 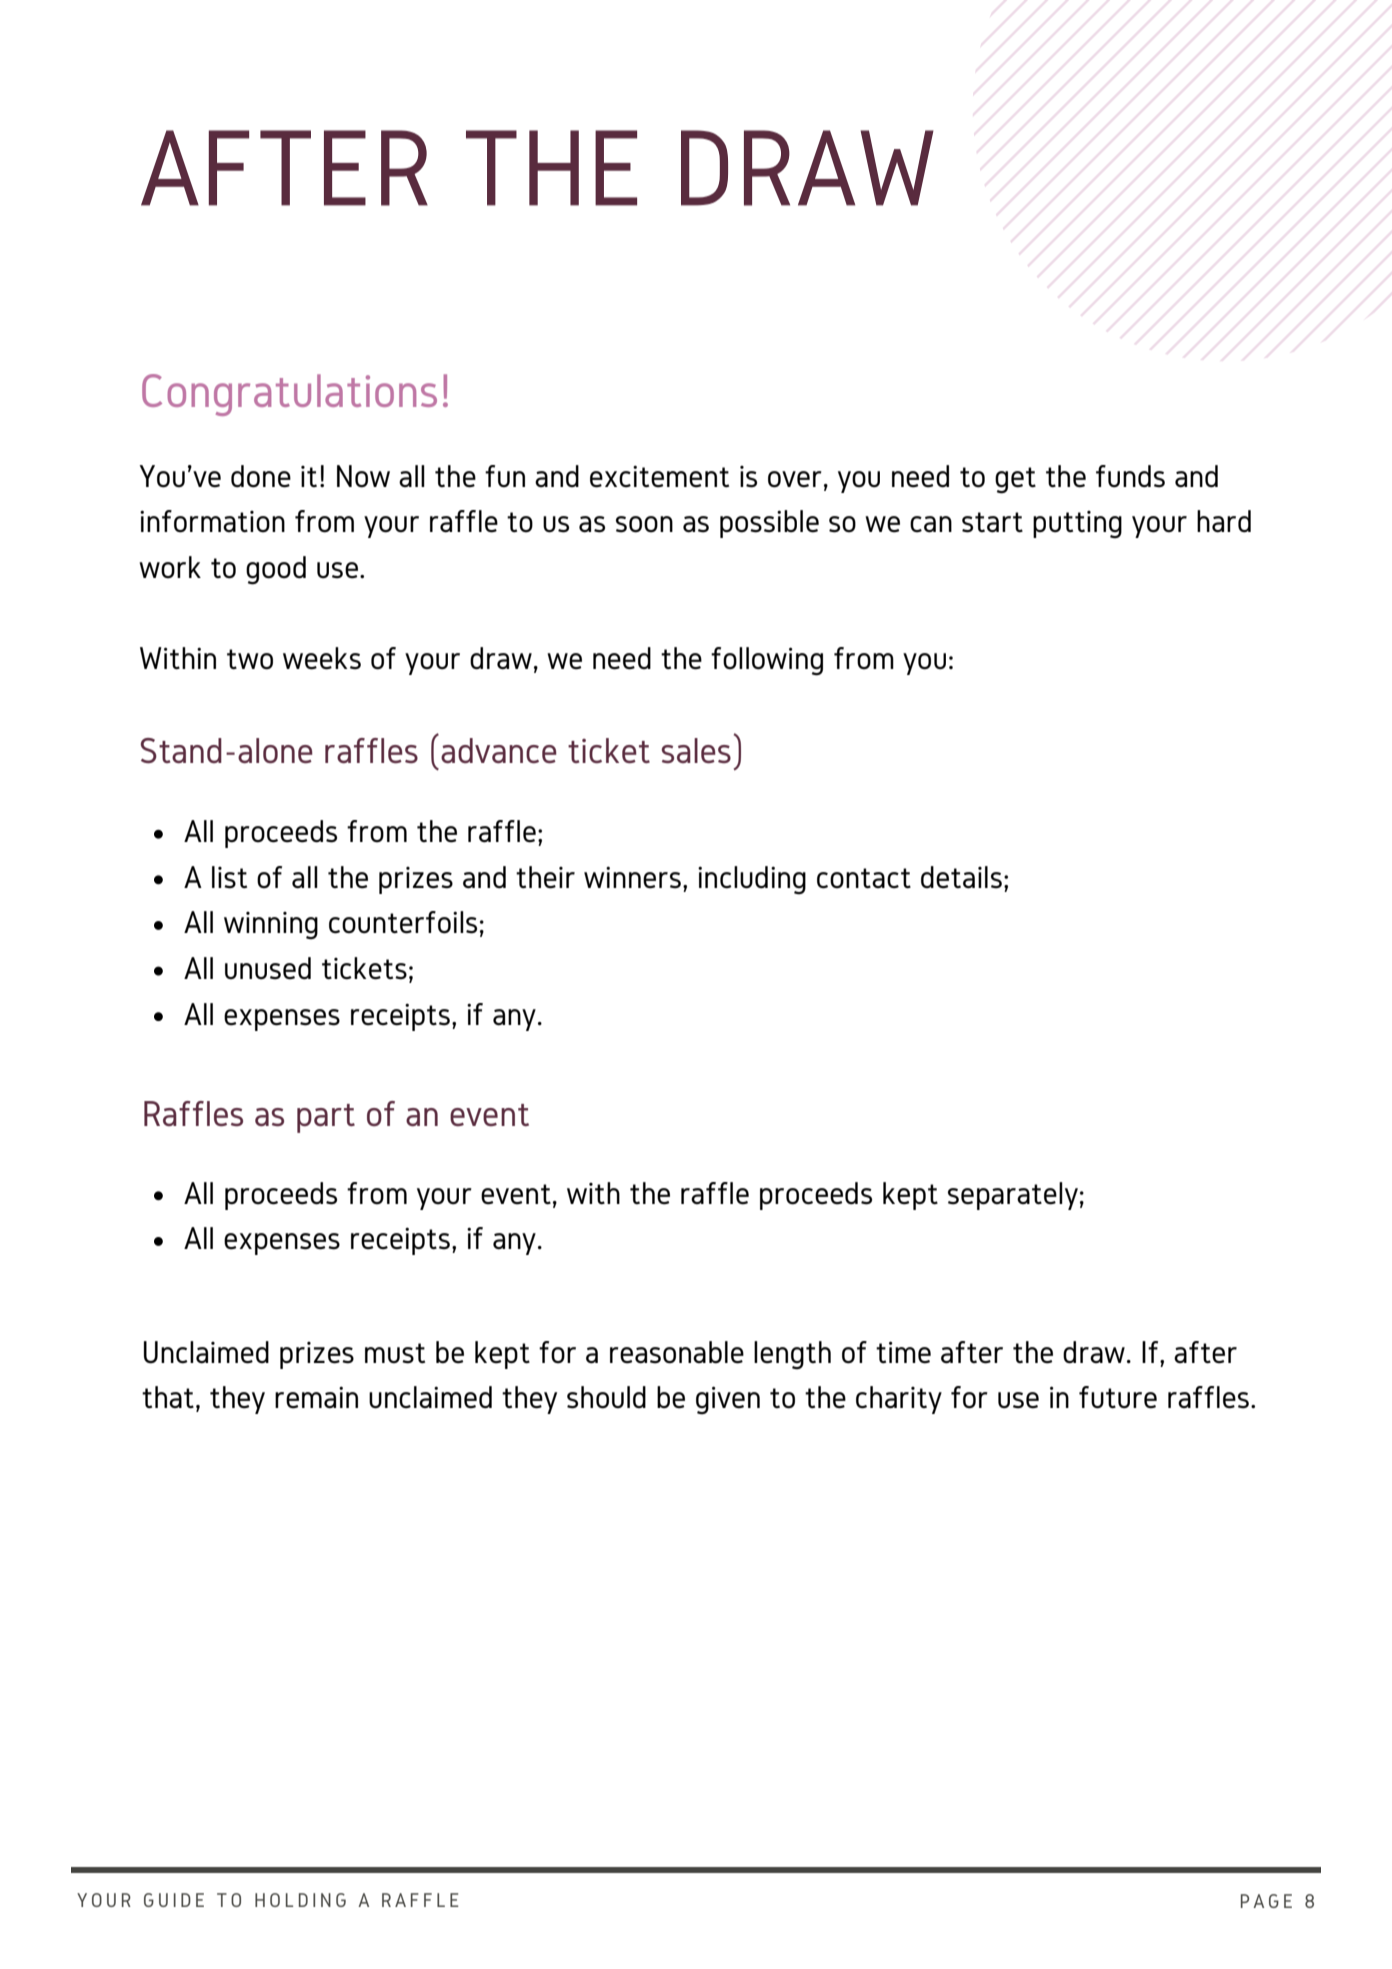 What do you see at coordinates (903, 1352) in the page?
I see `time` at bounding box center [903, 1352].
